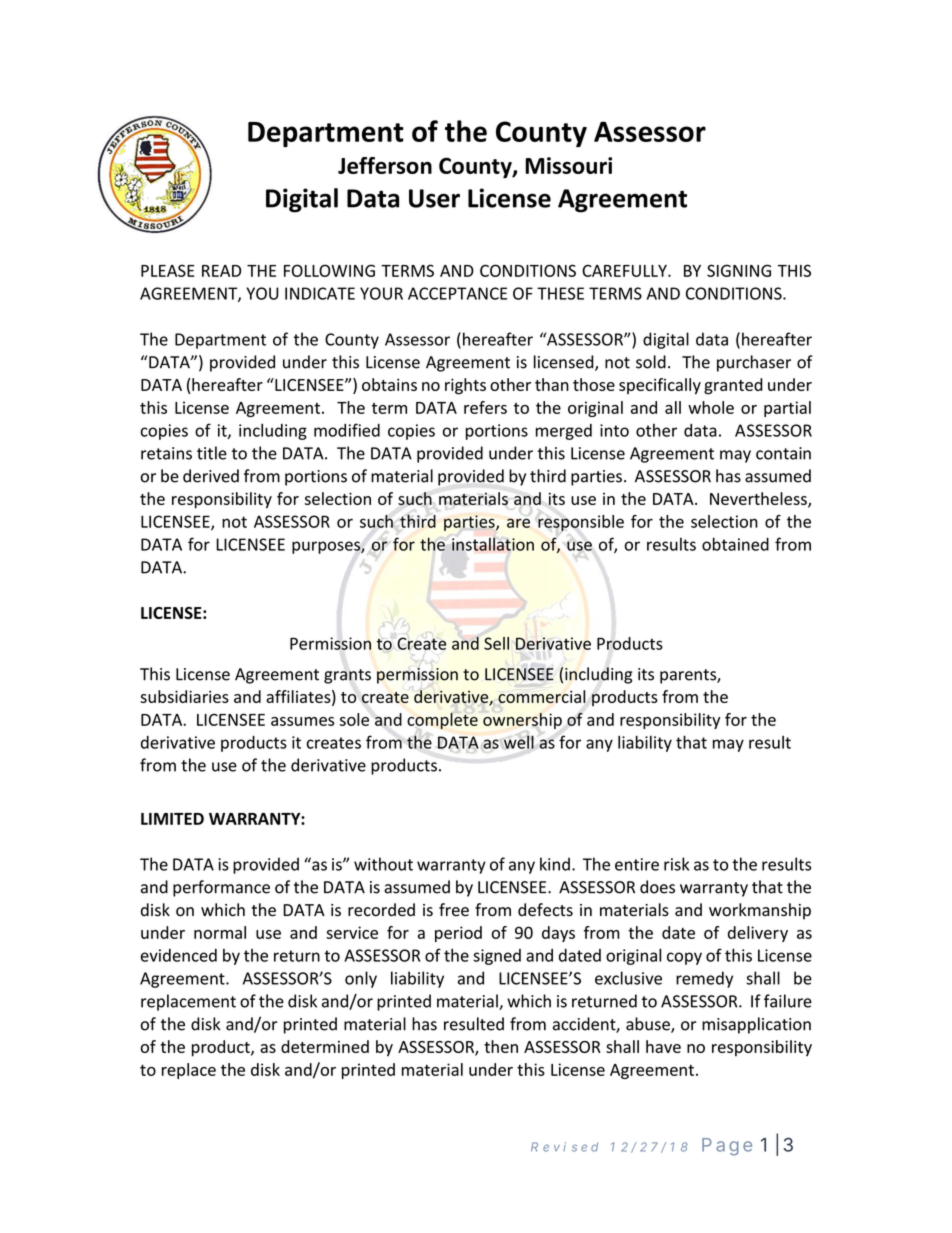 Image resolution: width=952 pixels, height=1233 pixels. Describe the element at coordinates (496, 643) in the page. I see `Sell` at that location.
